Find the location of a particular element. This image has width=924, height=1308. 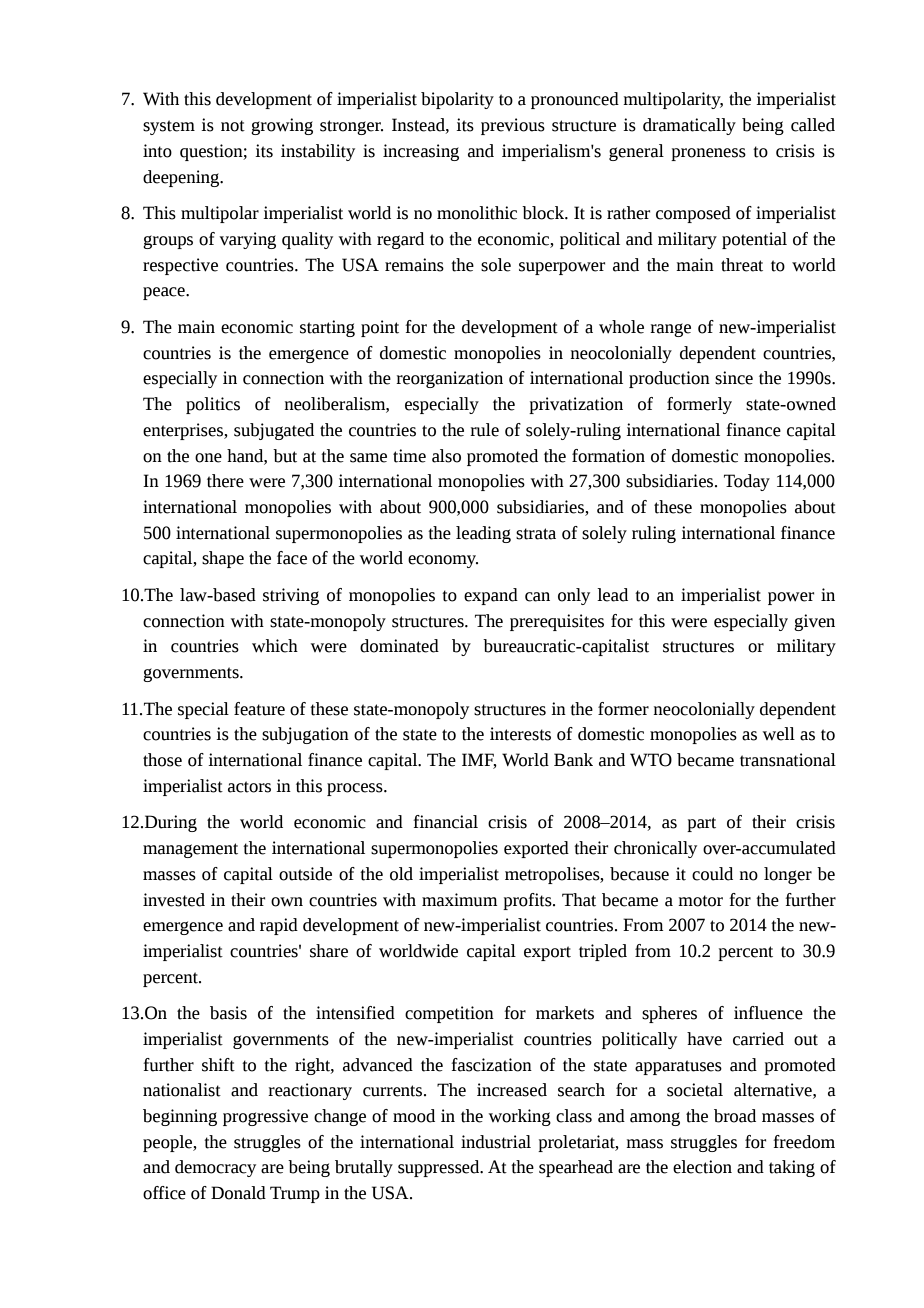

actors is located at coordinates (249, 787).
